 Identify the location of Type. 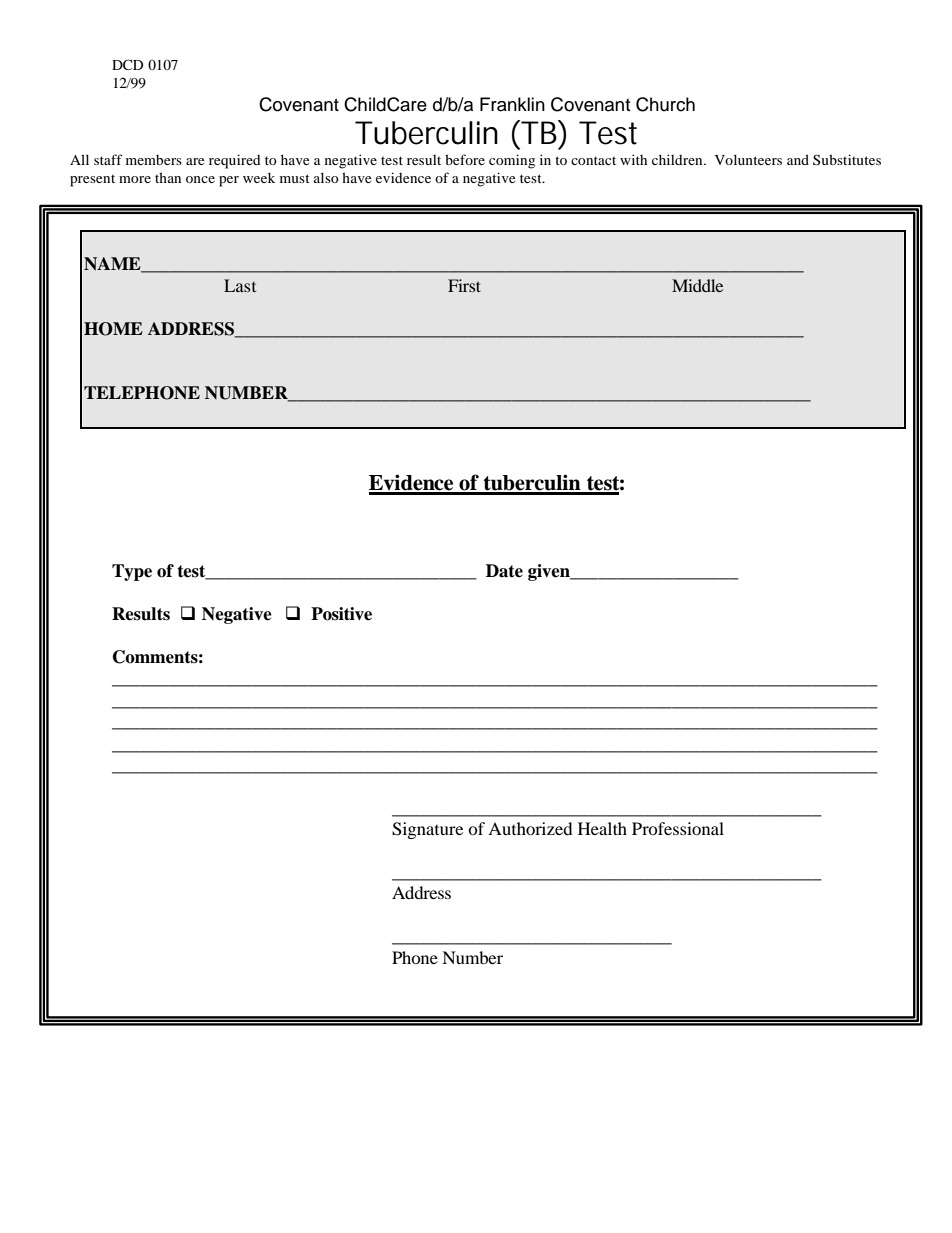
(132, 572).
